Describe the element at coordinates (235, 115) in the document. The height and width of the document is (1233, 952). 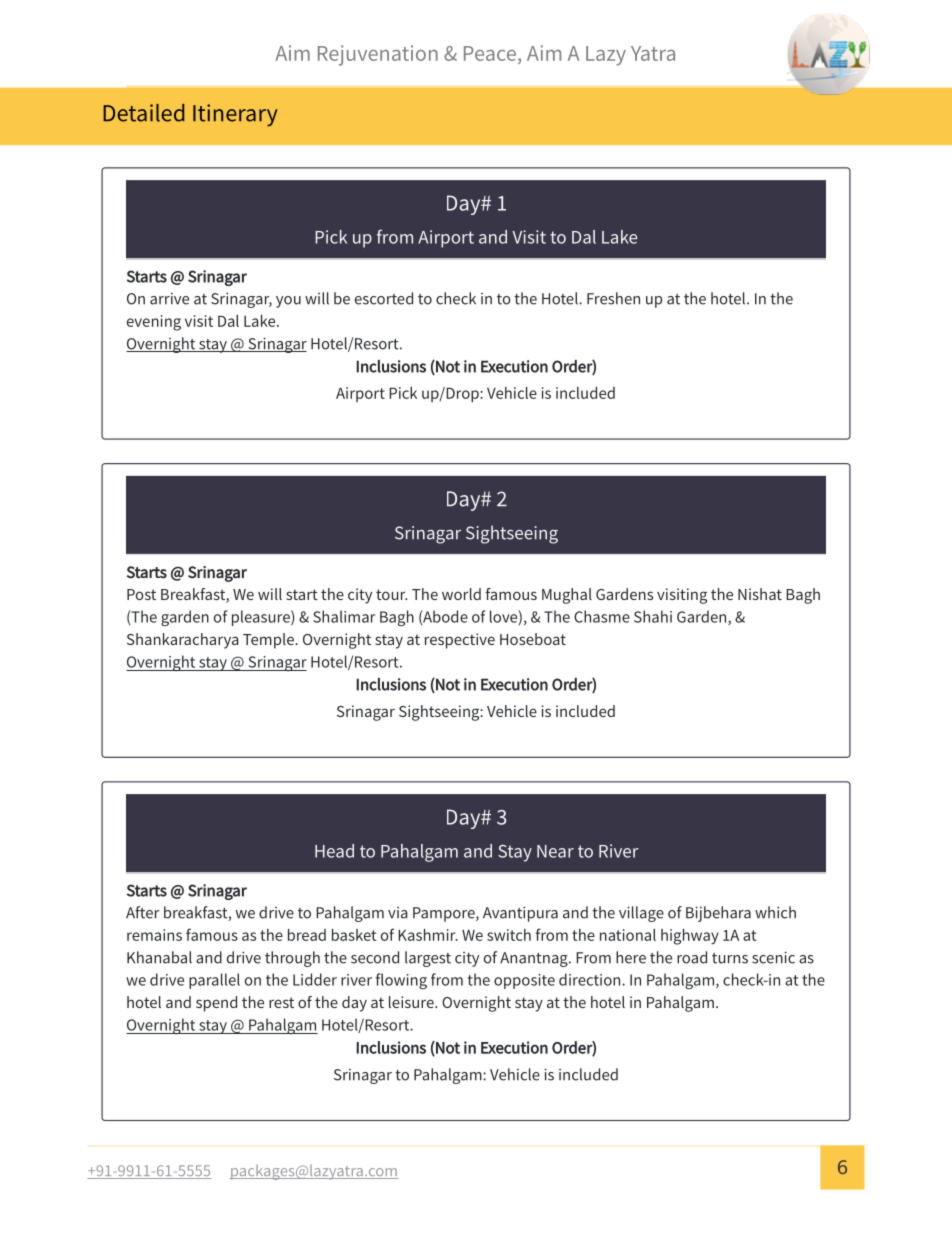
I see `Itinerary` at that location.
